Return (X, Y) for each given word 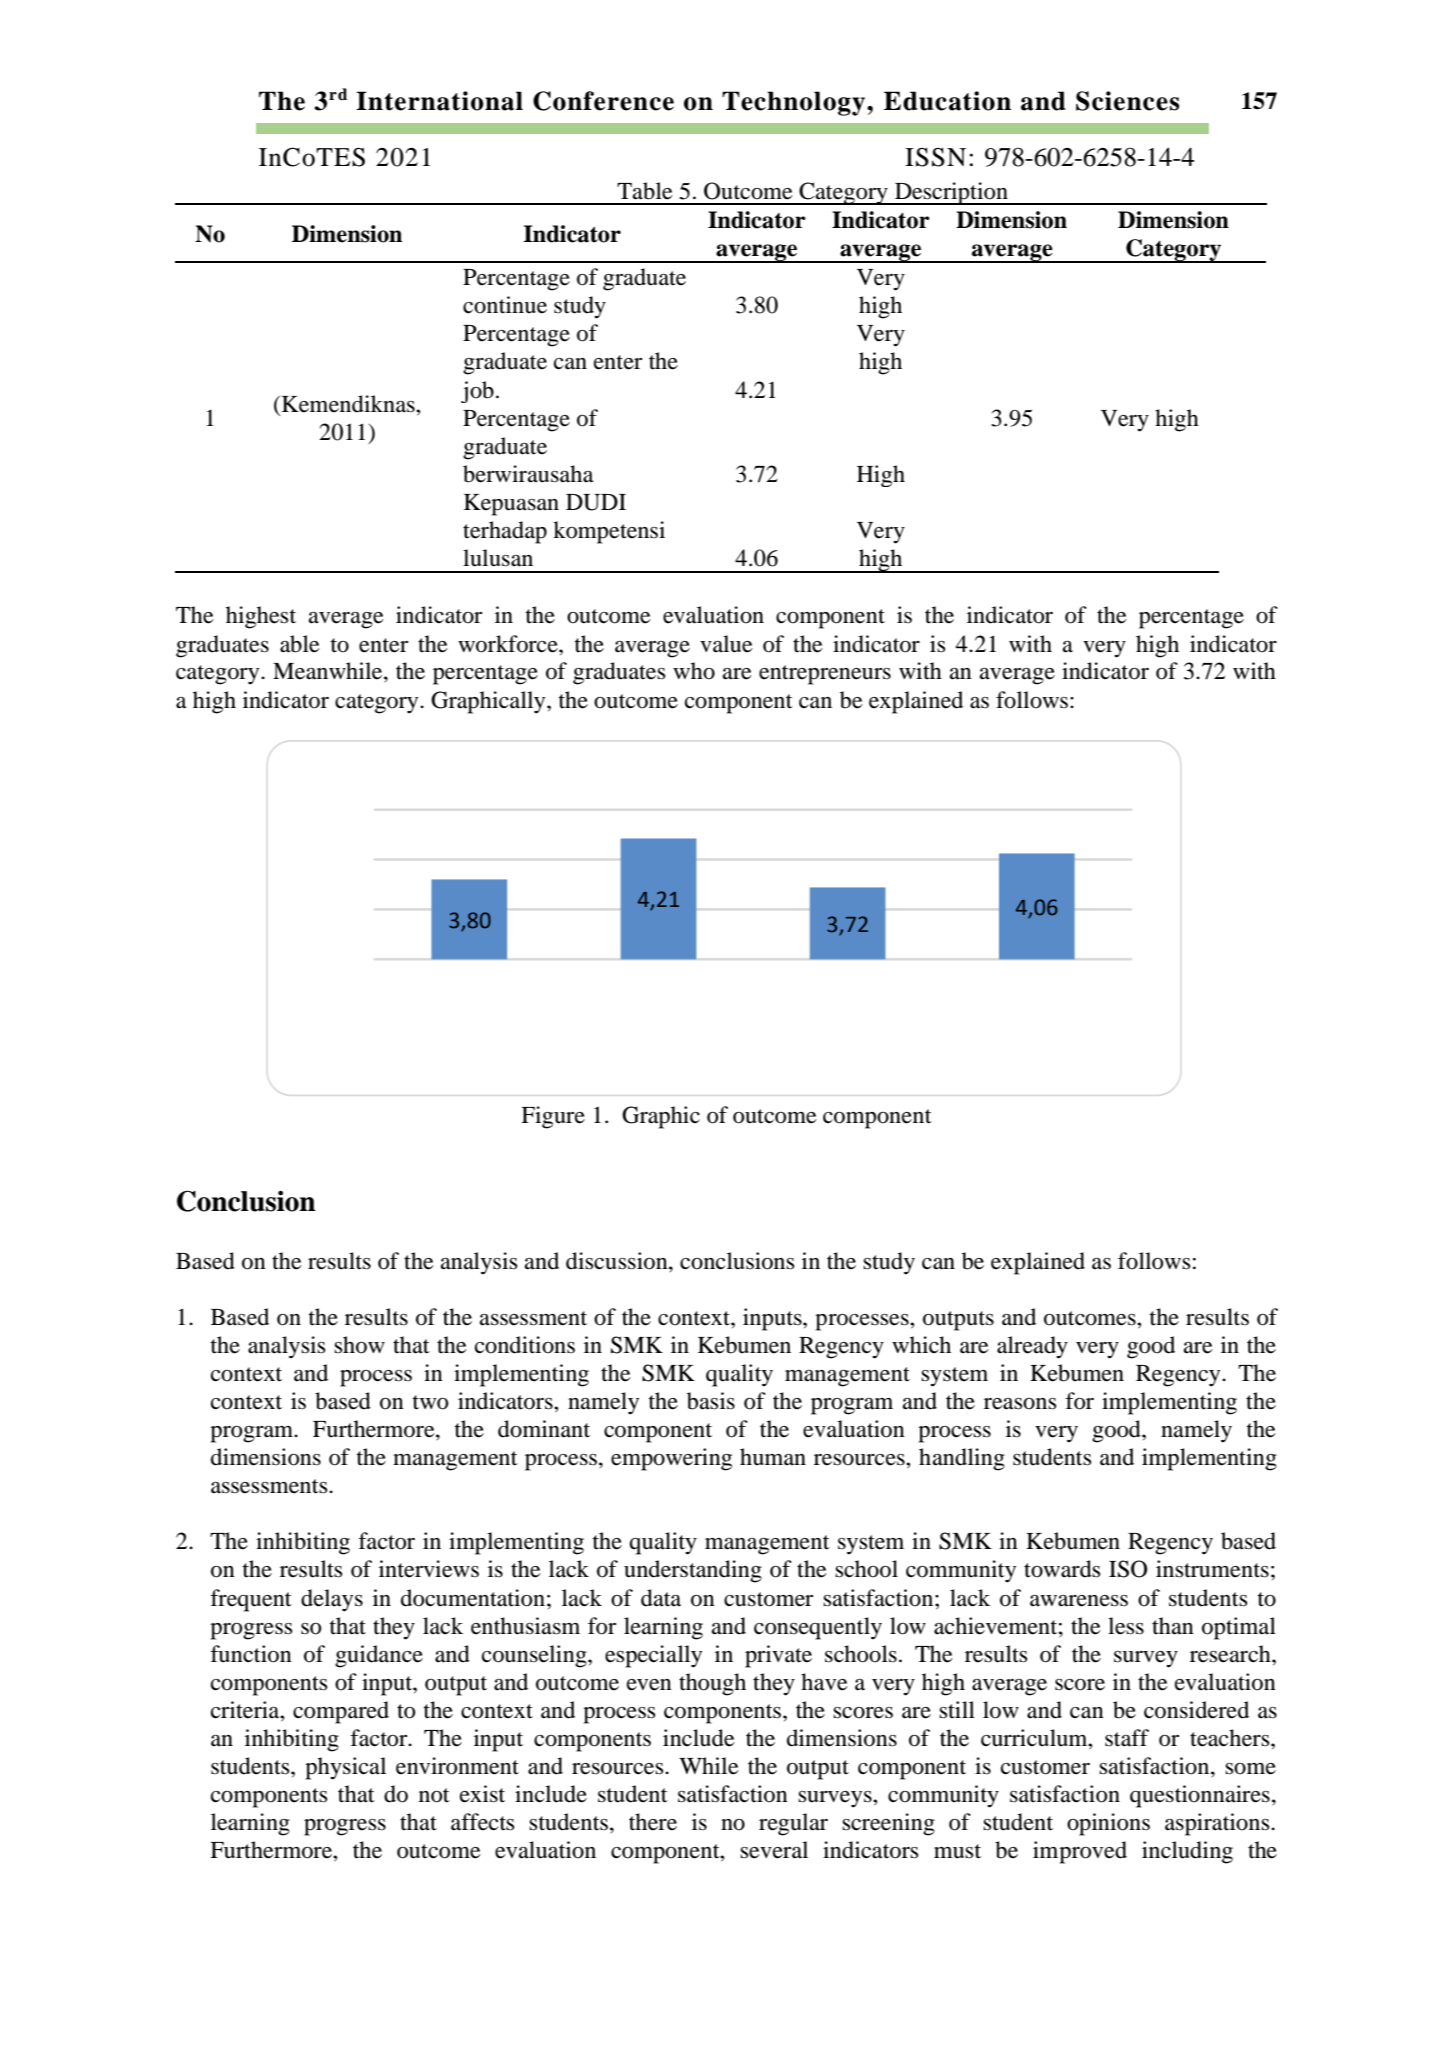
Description (951, 193)
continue (505, 305)
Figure (553, 1117)
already (1032, 1347)
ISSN (935, 157)
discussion (618, 1261)
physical (345, 1768)
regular (793, 1824)
